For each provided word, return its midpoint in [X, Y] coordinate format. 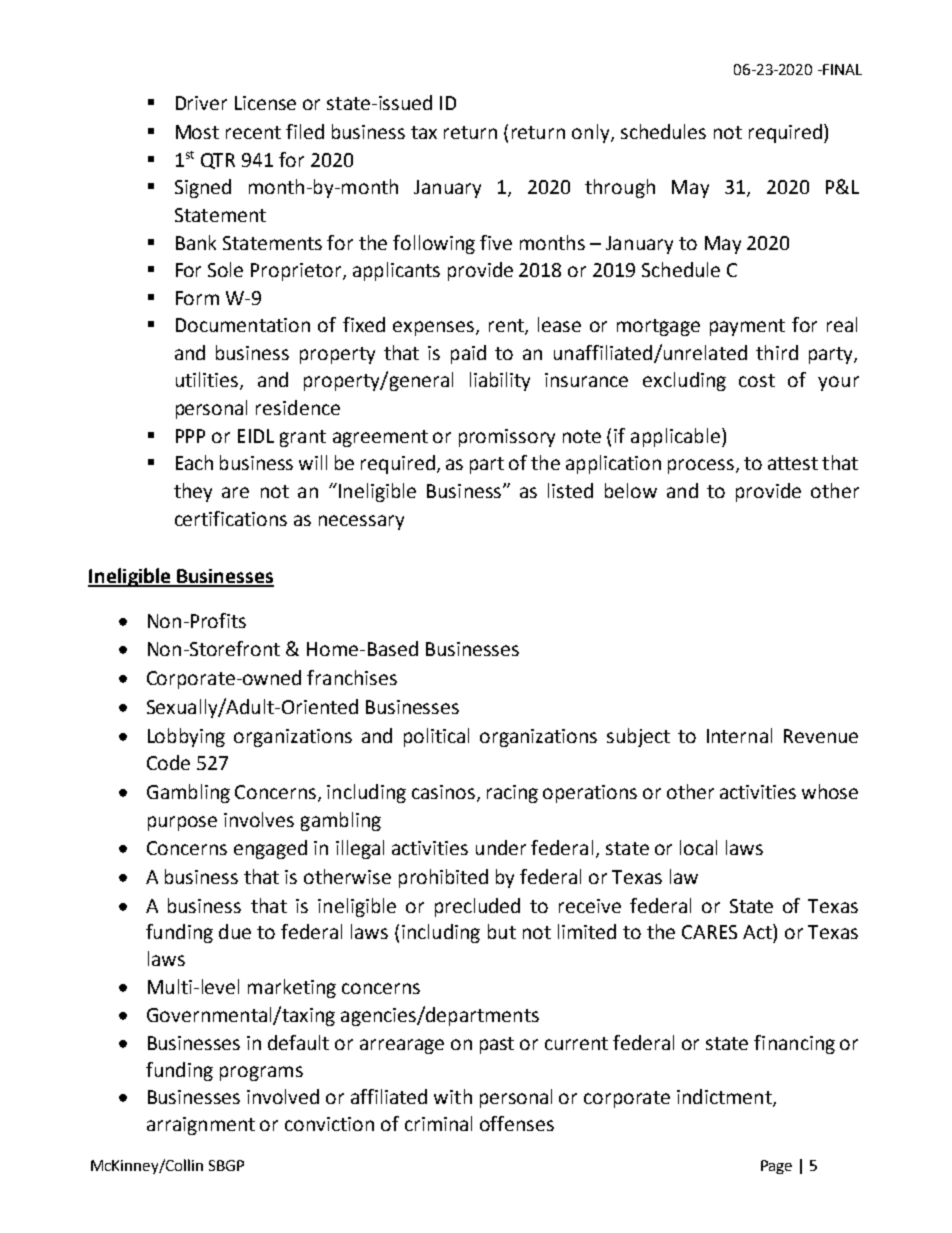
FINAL [841, 69]
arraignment [201, 1126]
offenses [517, 1123]
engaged [270, 849]
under [501, 847]
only [592, 133]
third [777, 352]
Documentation [243, 325]
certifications [231, 518]
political [436, 737]
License [265, 103]
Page [776, 1167]
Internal [739, 735]
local [698, 847]
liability [500, 381]
